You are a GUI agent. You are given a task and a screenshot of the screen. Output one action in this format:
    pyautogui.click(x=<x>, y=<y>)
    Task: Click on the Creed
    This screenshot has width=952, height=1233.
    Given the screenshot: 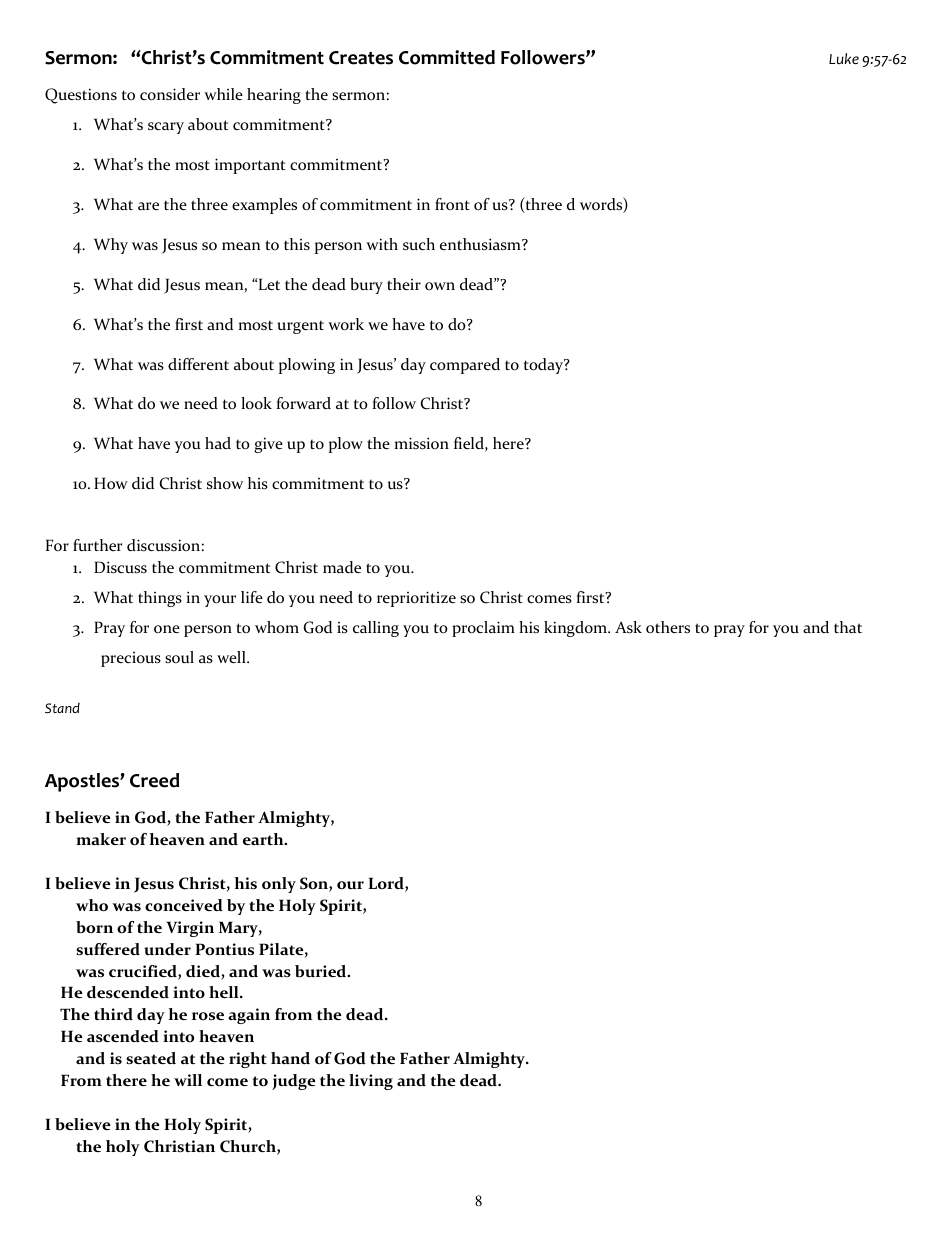 What is the action you would take?
    pyautogui.click(x=154, y=780)
